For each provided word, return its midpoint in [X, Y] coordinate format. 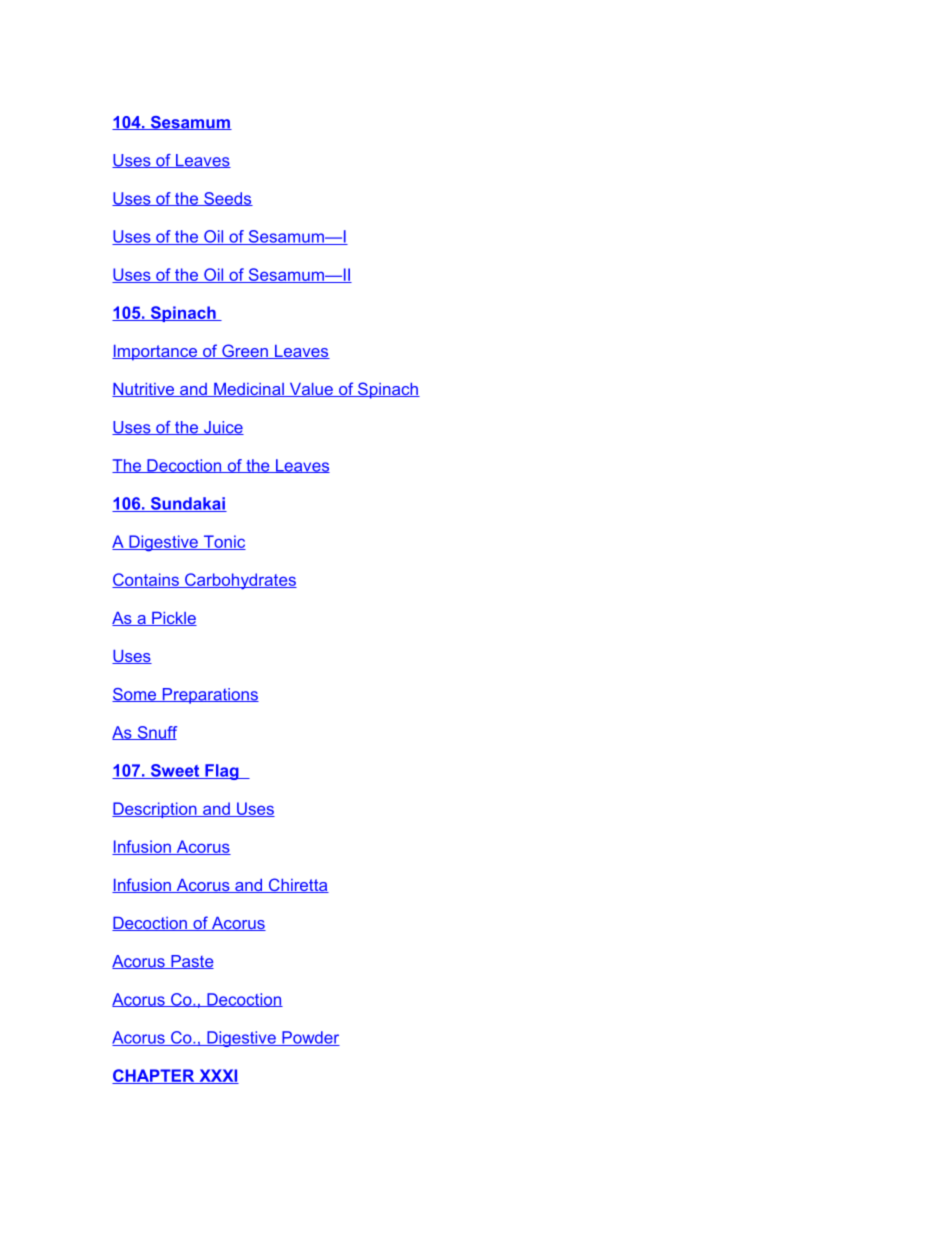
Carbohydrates [240, 581]
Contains [146, 580]
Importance [155, 353]
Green [245, 351]
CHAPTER [154, 1076]
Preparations [209, 696]
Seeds [227, 199]
